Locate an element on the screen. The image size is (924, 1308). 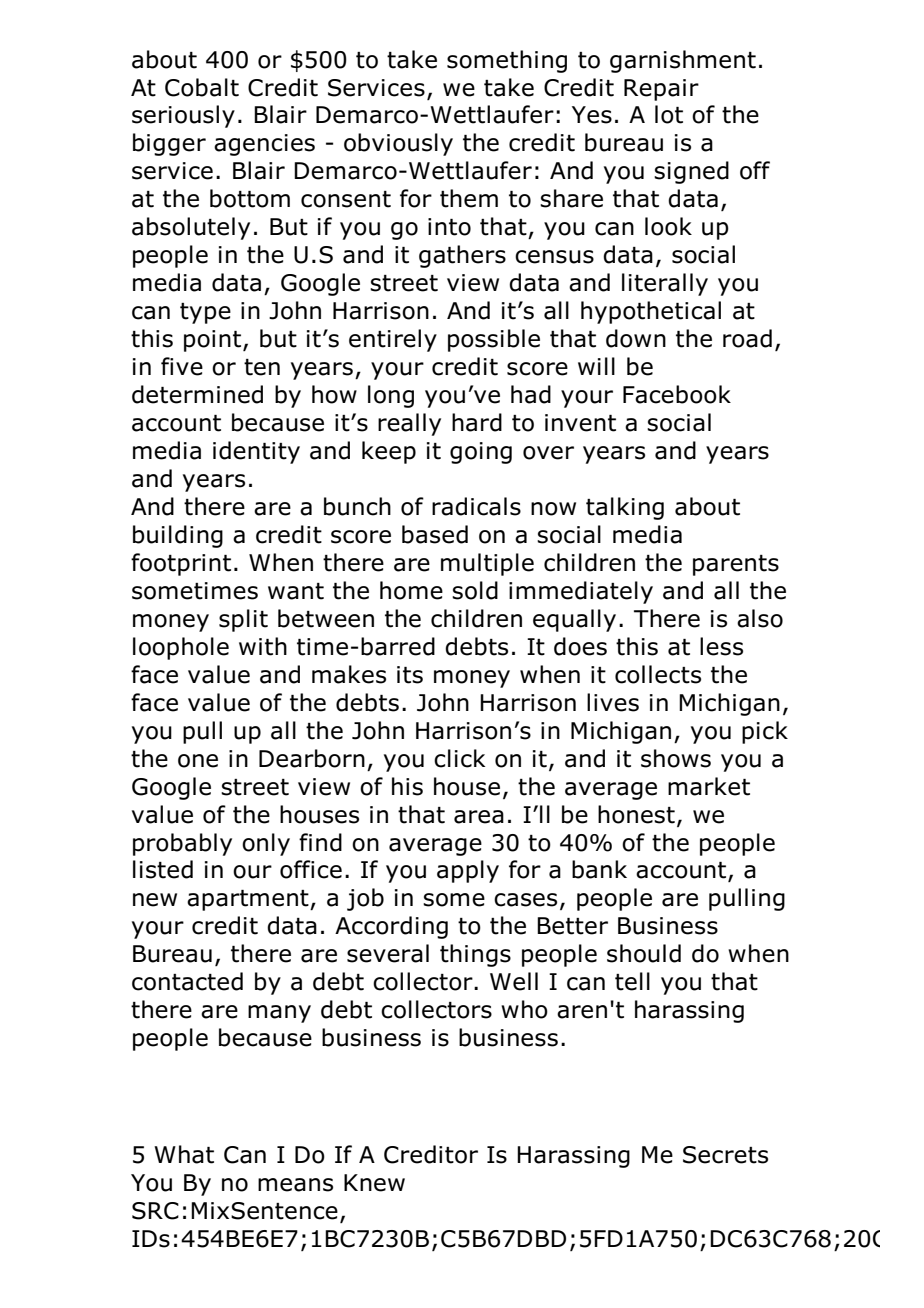
lot is located at coordinates (669, 114).
